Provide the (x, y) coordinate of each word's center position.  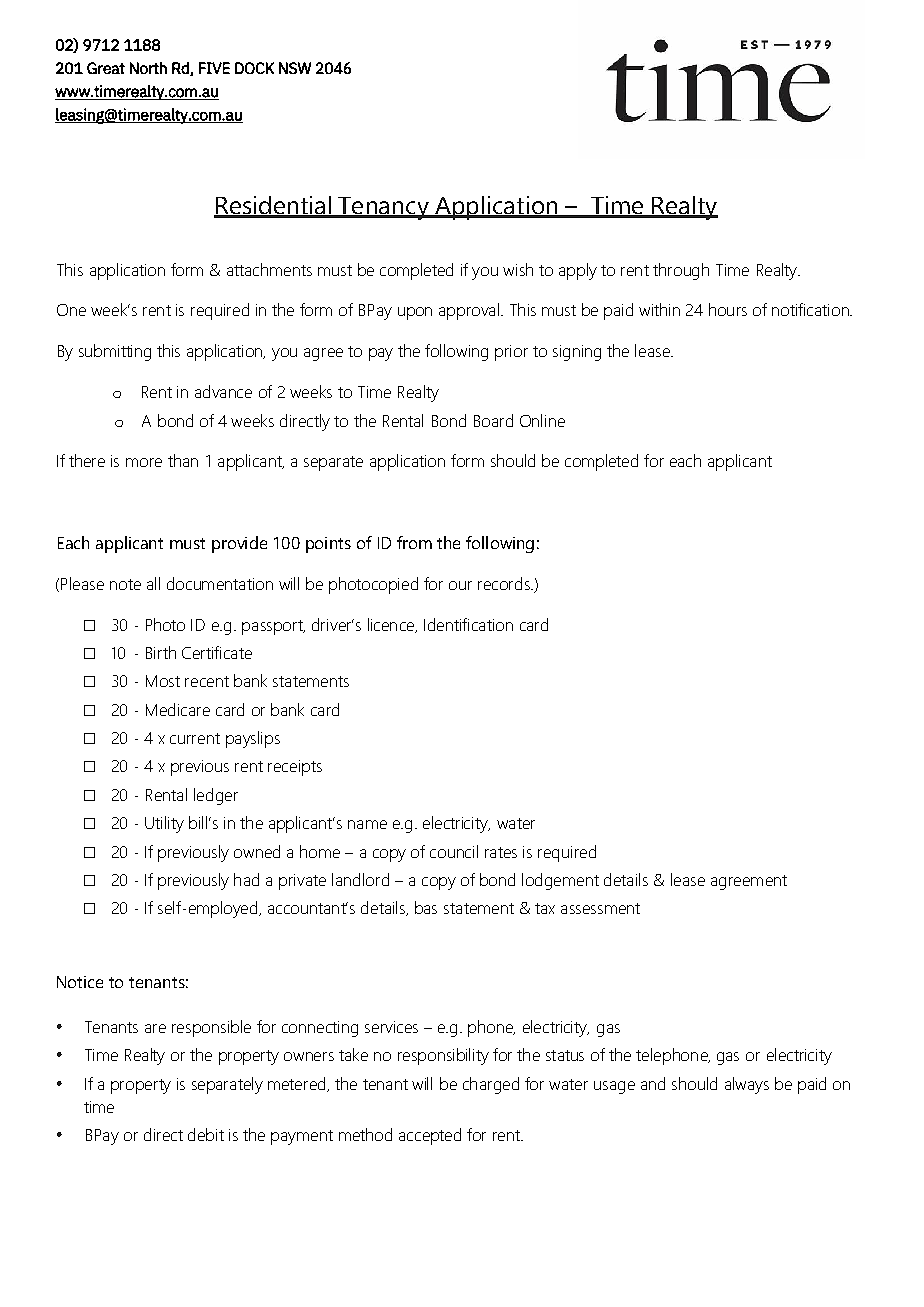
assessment (600, 908)
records (505, 583)
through (681, 271)
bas (426, 907)
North (148, 68)
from (414, 542)
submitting (115, 352)
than (183, 460)
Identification (468, 624)
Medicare (178, 709)
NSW (295, 68)
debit (206, 1134)
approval (469, 311)
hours (728, 309)
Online (542, 420)
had (246, 879)
